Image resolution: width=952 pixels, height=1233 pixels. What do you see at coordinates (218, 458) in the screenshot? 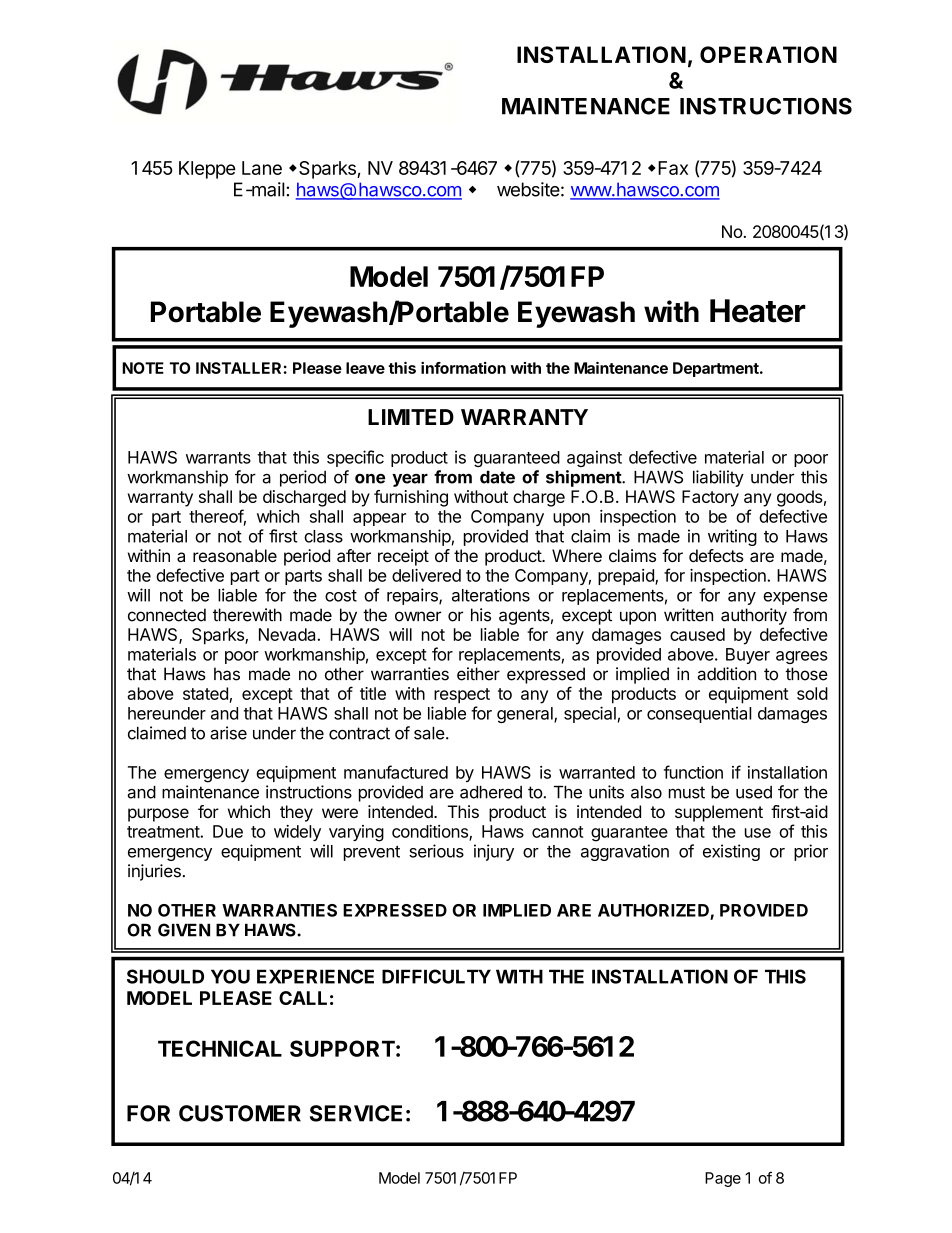
I see `warrants` at bounding box center [218, 458].
